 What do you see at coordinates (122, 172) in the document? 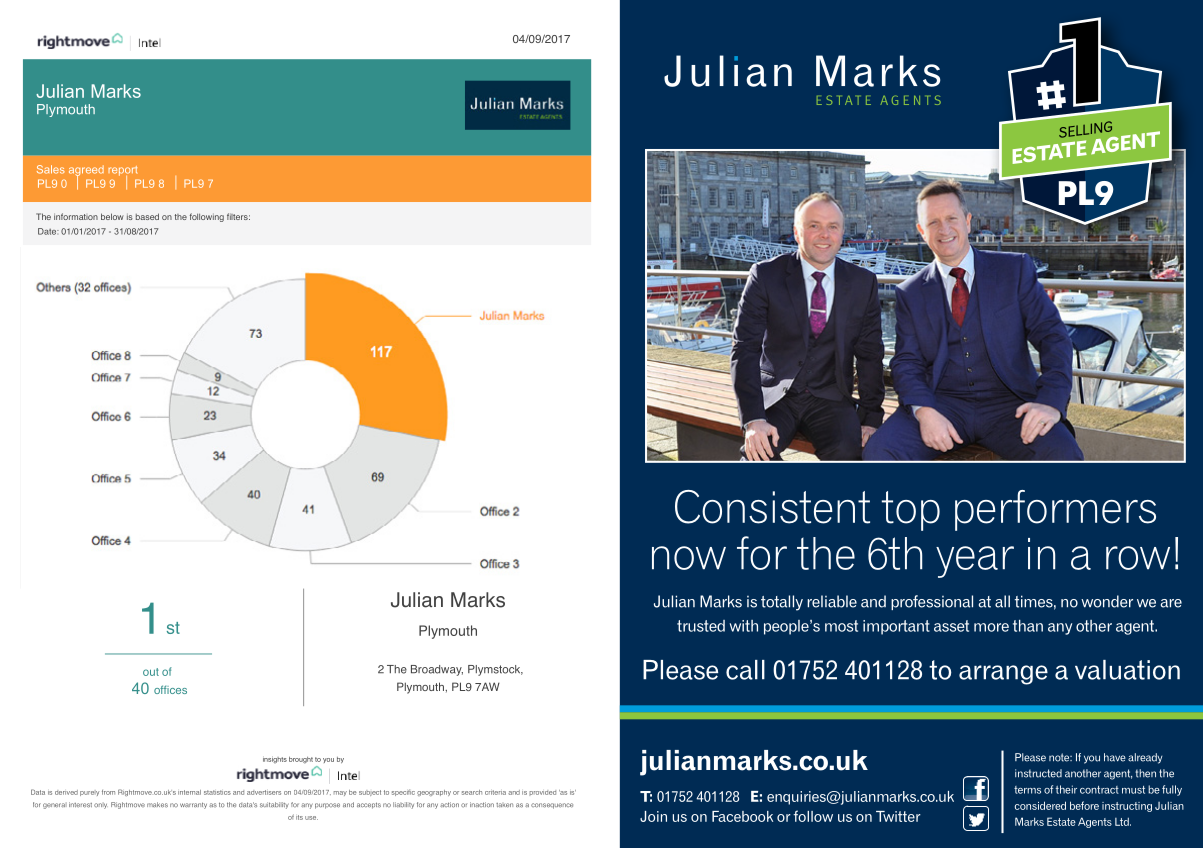
I see `report` at bounding box center [122, 172].
